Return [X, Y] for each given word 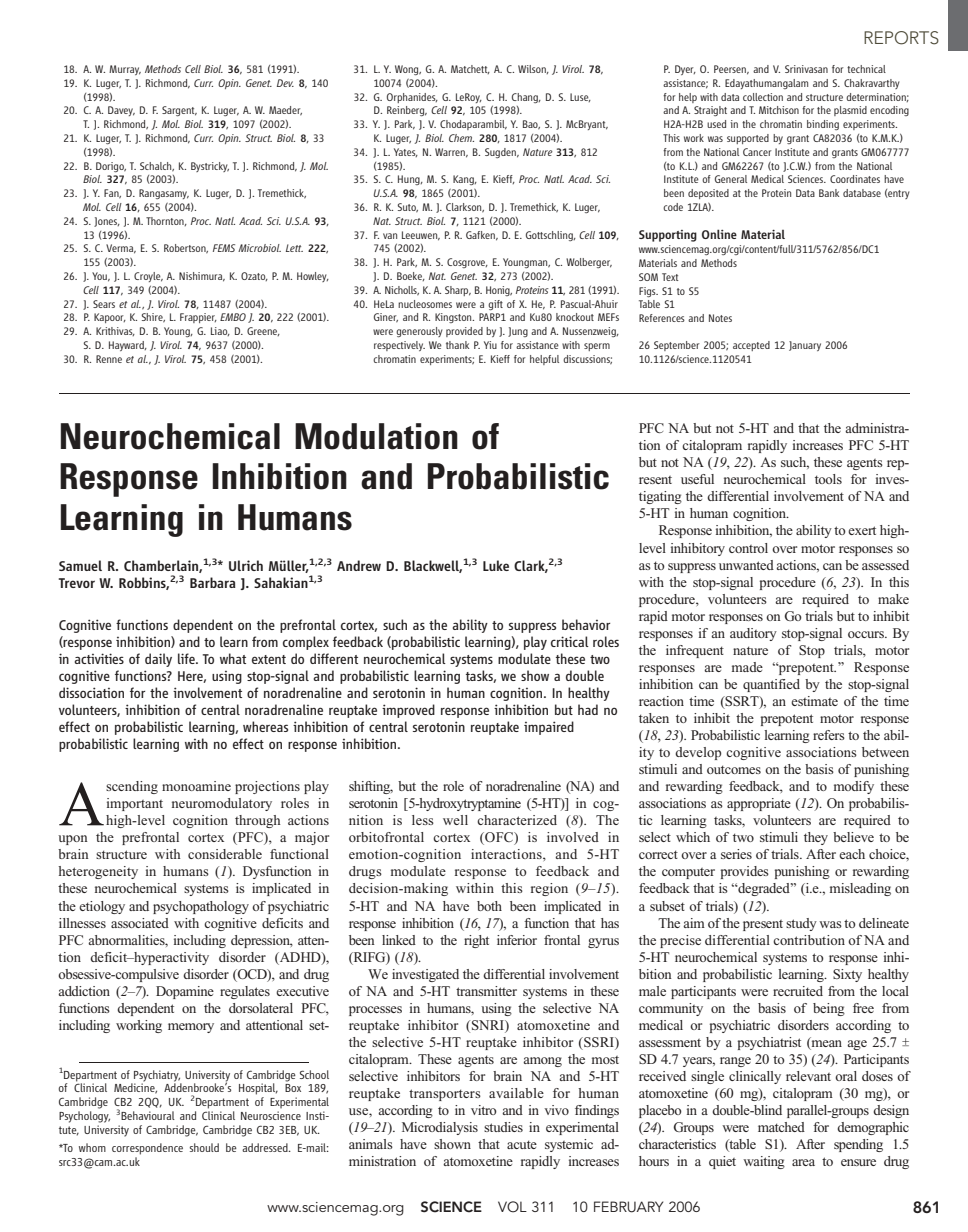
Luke [496, 565]
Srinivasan [806, 69]
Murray [125, 70]
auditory [753, 634]
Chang [526, 98]
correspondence [147, 1149]
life [187, 658]
